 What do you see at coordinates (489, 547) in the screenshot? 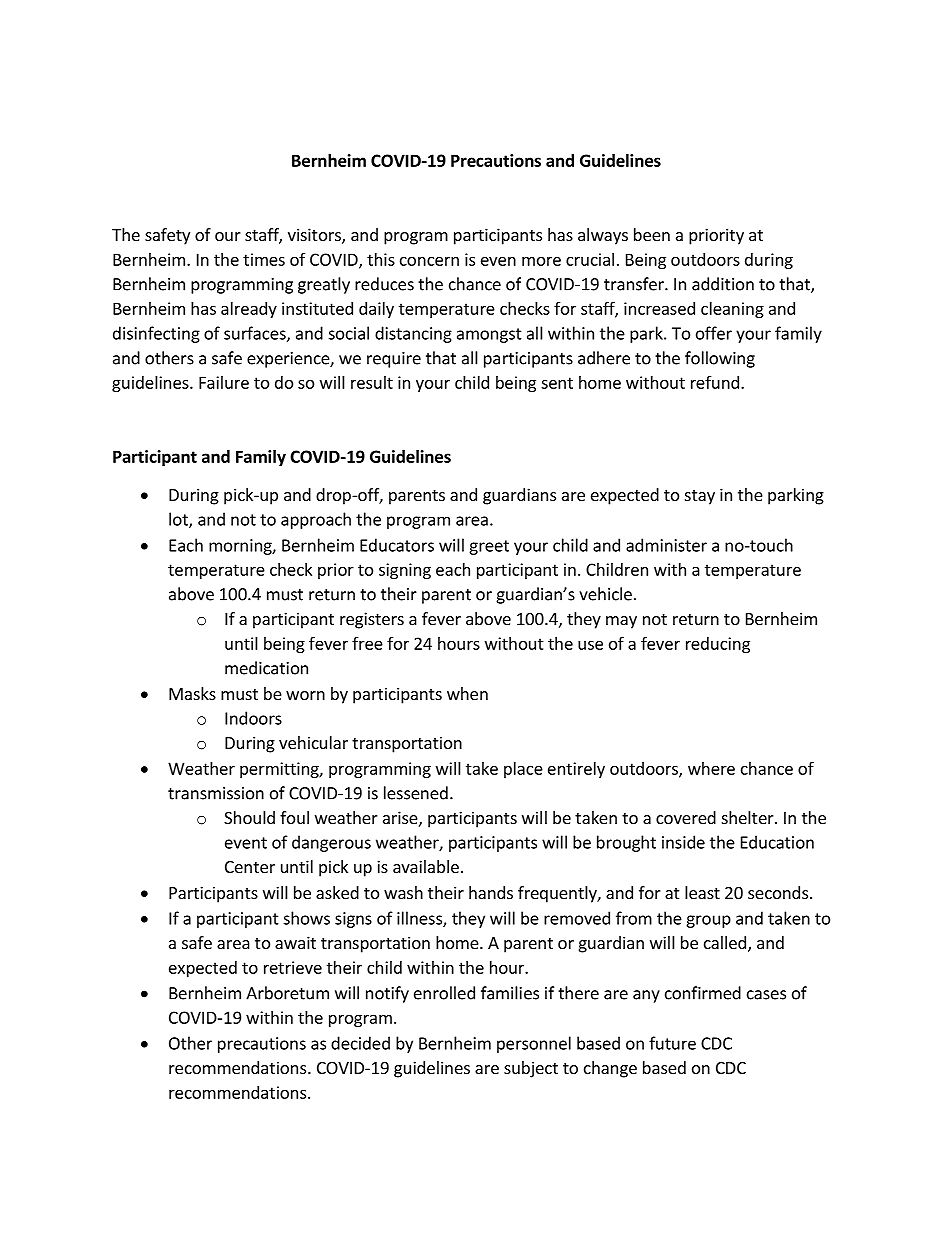
I see `greet` at bounding box center [489, 547].
